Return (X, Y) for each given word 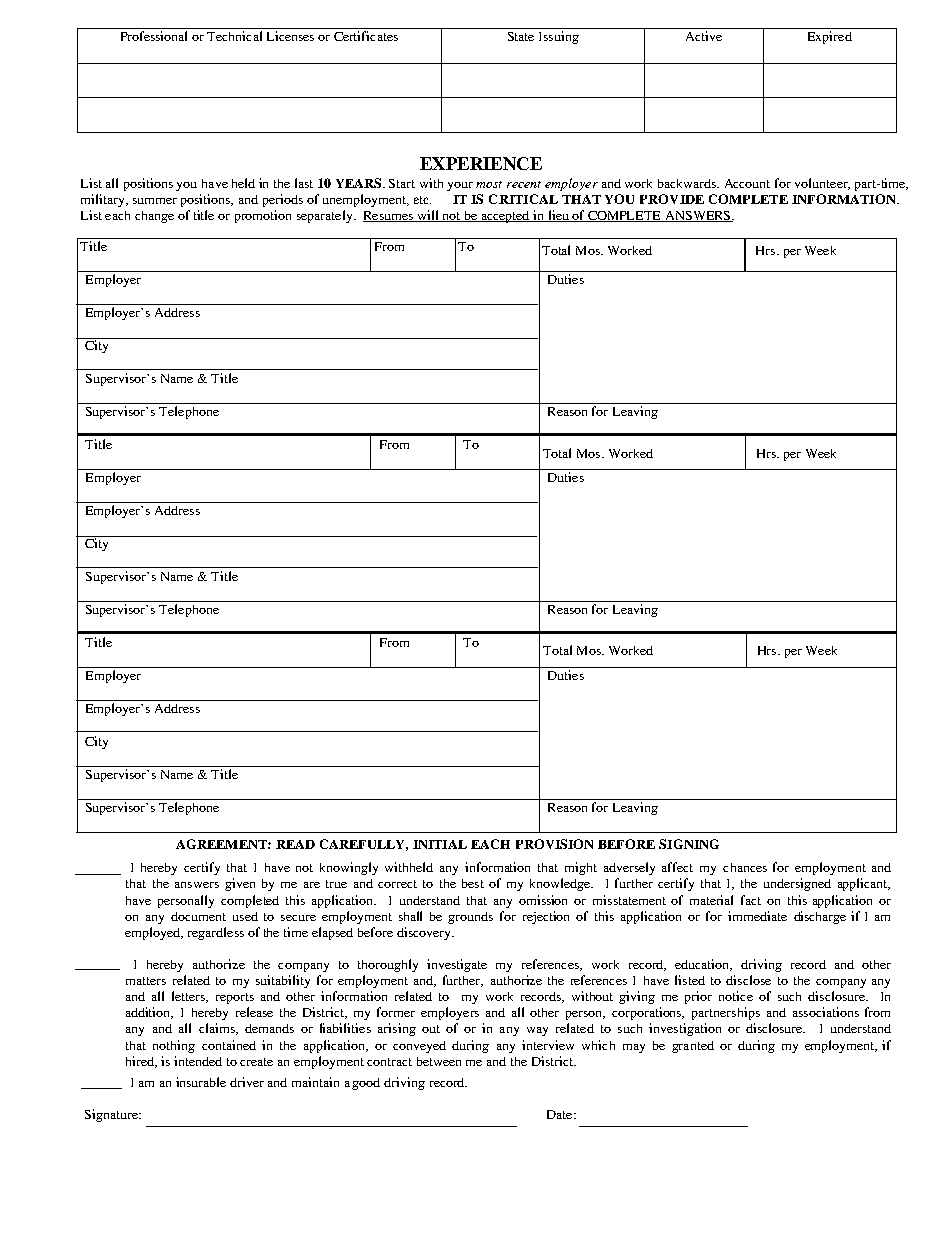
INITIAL (440, 844)
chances (745, 867)
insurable (201, 1082)
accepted (505, 217)
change (154, 217)
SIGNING (689, 844)
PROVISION (554, 844)
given (240, 884)
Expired (830, 37)
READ (295, 844)
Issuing (559, 37)
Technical (234, 36)
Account (747, 183)
